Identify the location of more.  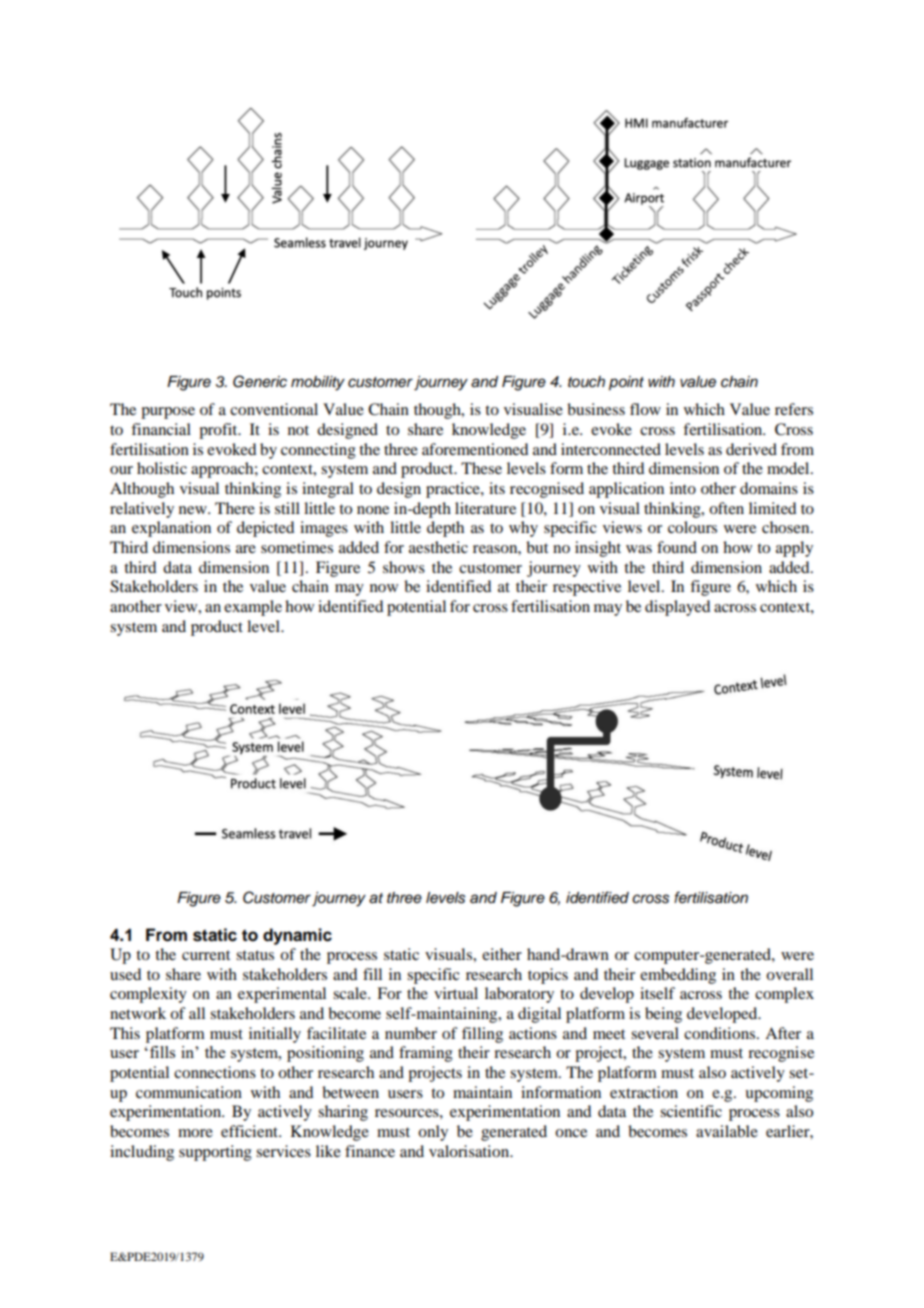
(195, 1133).
